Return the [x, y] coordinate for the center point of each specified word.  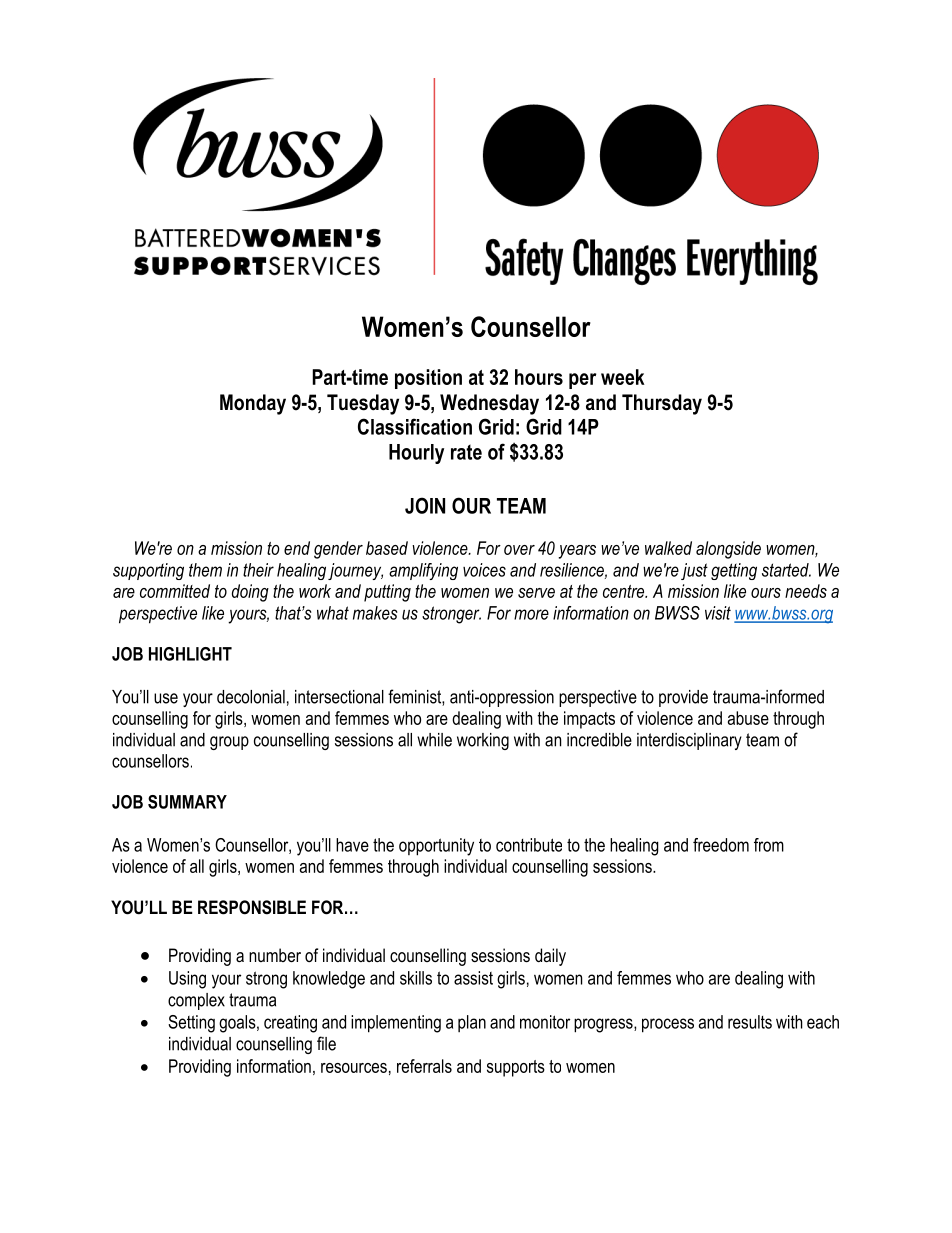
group [229, 743]
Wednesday [489, 404]
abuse [748, 718]
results [750, 1022]
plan [472, 1023]
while [434, 740]
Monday [253, 404]
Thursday [662, 404]
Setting [191, 1024]
